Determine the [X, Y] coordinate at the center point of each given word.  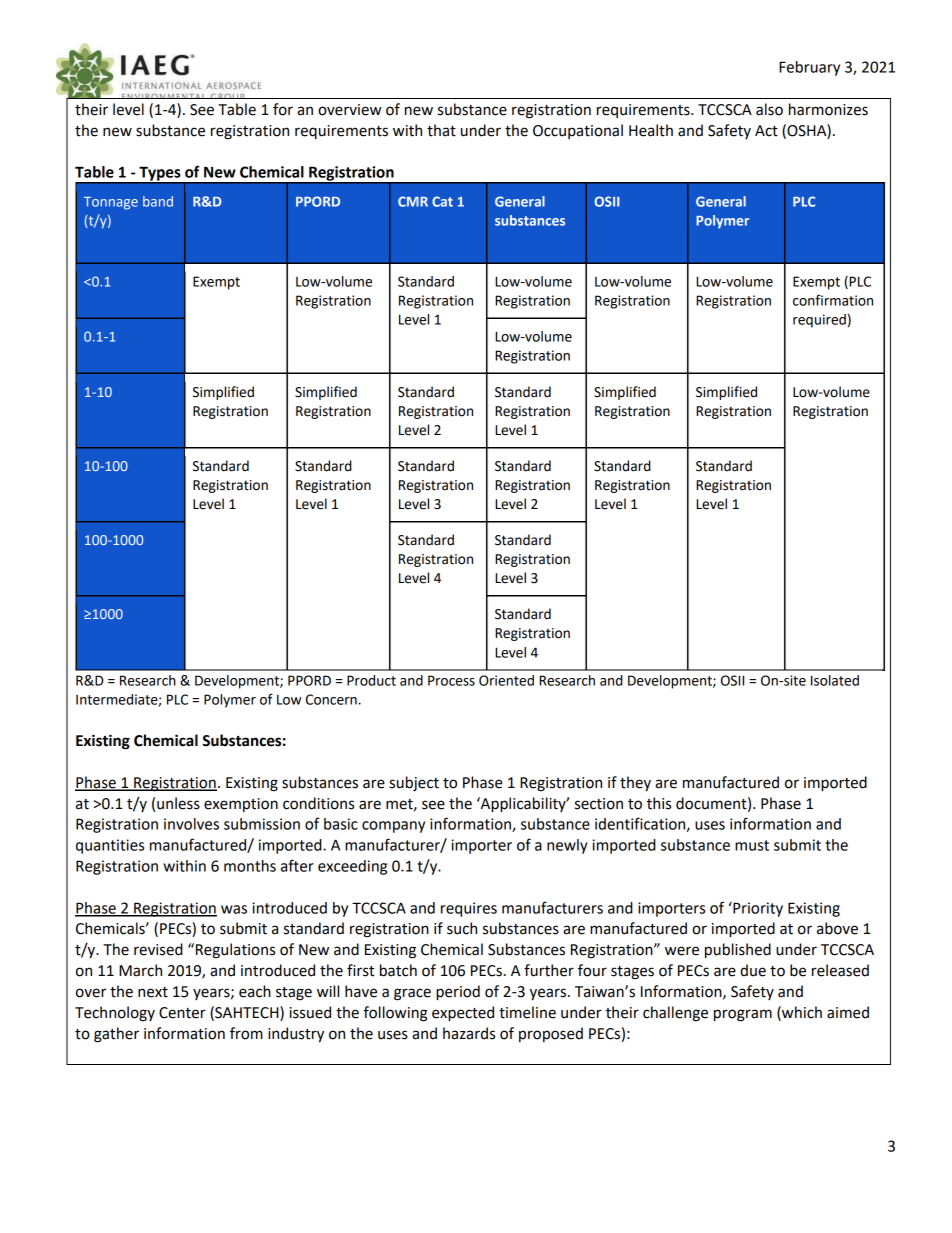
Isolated [835, 680]
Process [451, 680]
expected [463, 1014]
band [158, 201]
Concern [331, 699]
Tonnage [111, 203]
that [441, 130]
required [819, 321]
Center [182, 1013]
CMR [413, 201]
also [769, 109]
